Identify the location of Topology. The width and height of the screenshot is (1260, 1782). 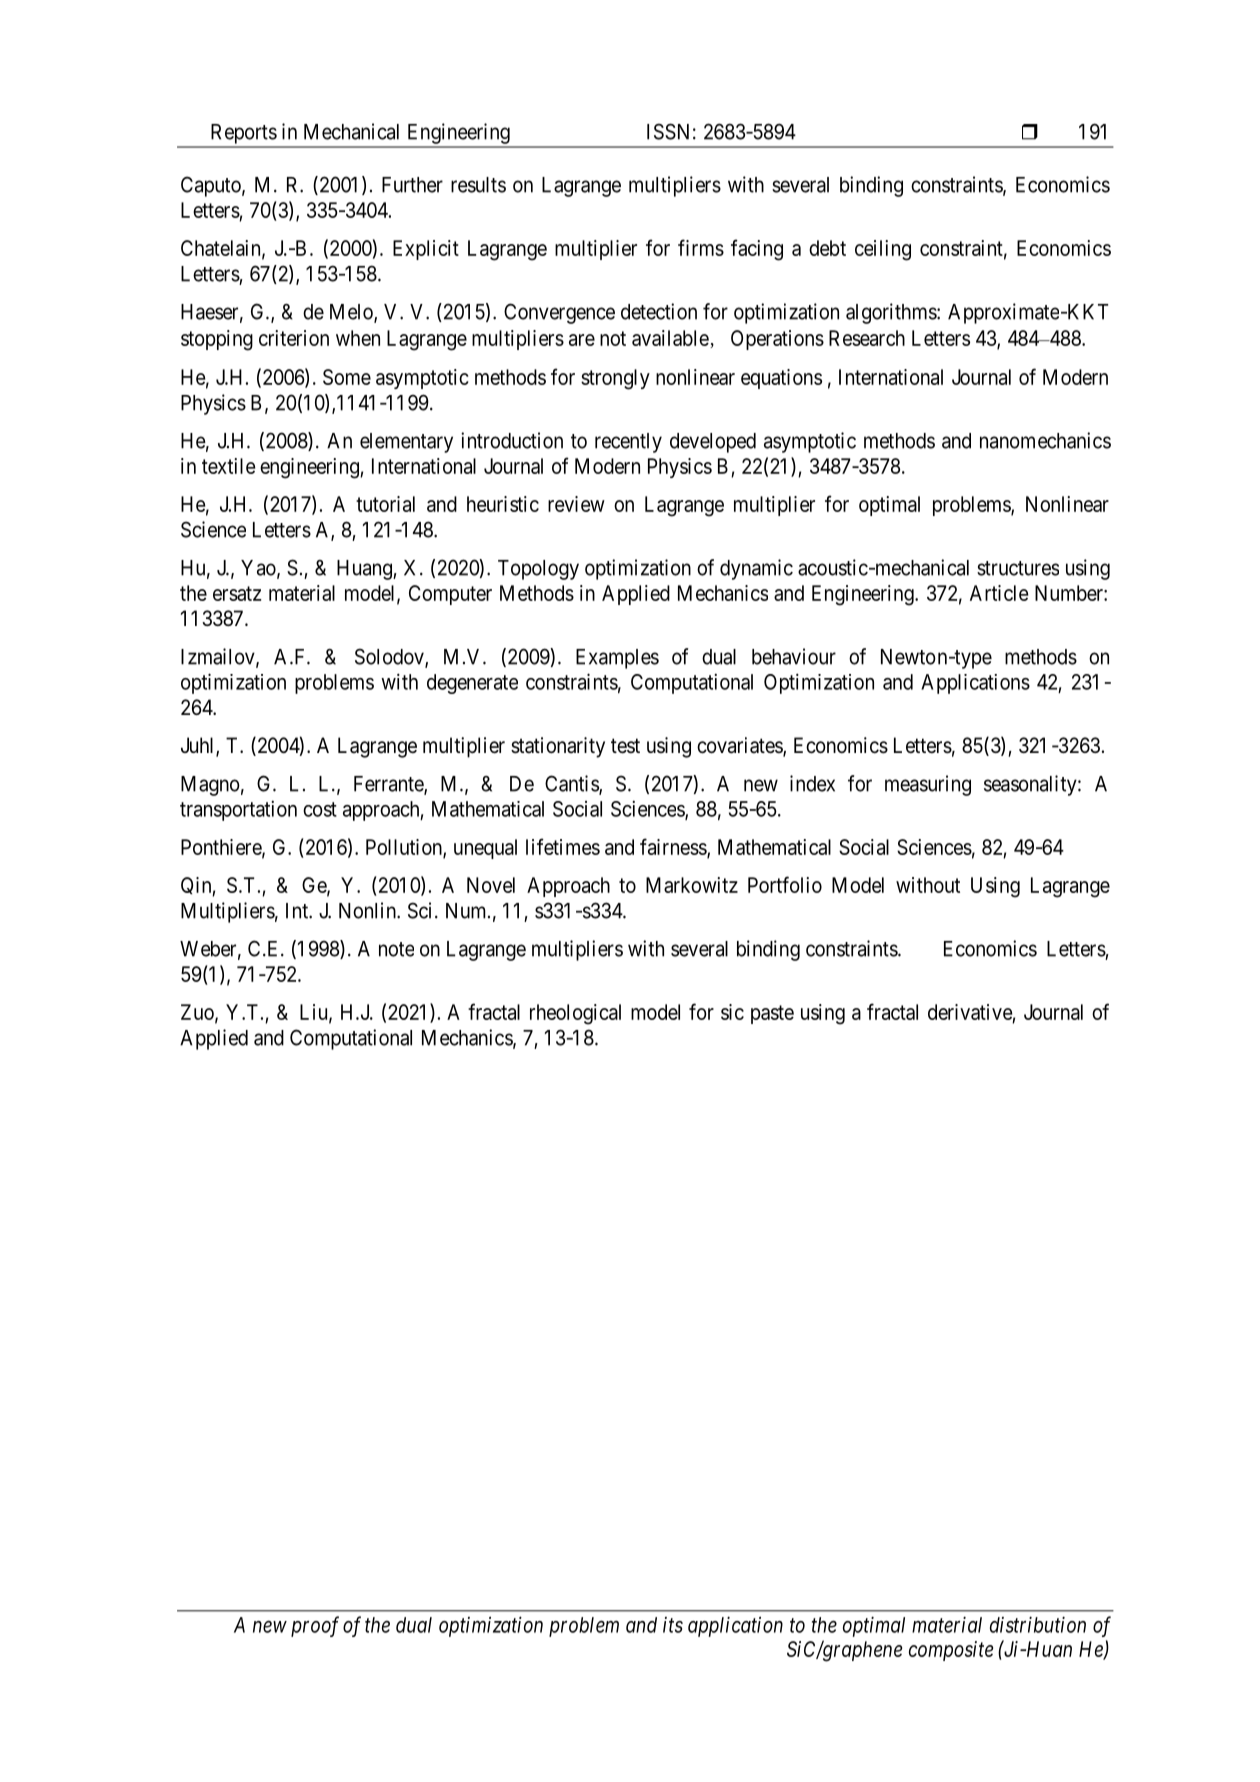
(538, 570).
